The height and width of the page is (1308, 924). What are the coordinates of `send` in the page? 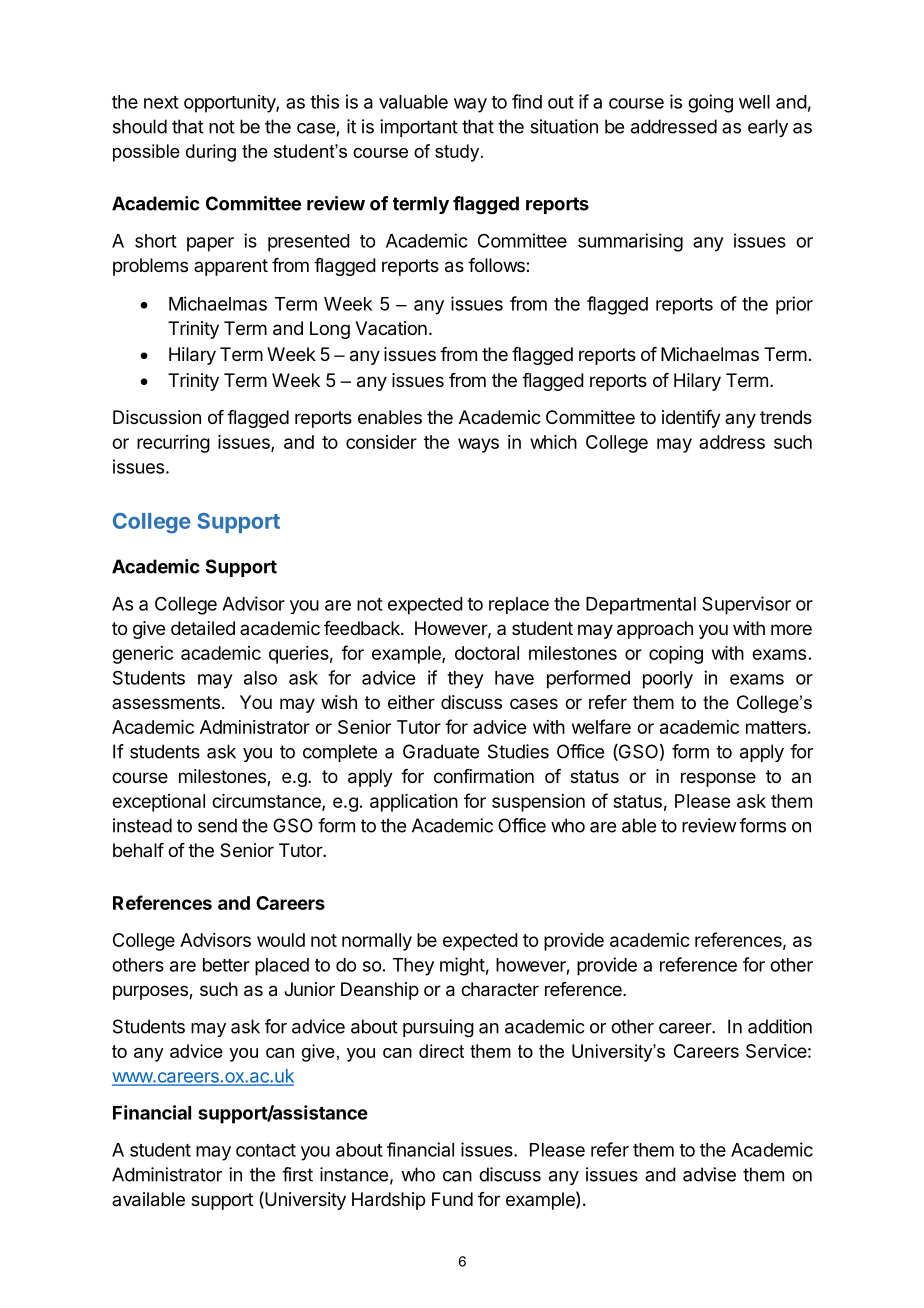 It's located at (217, 825).
